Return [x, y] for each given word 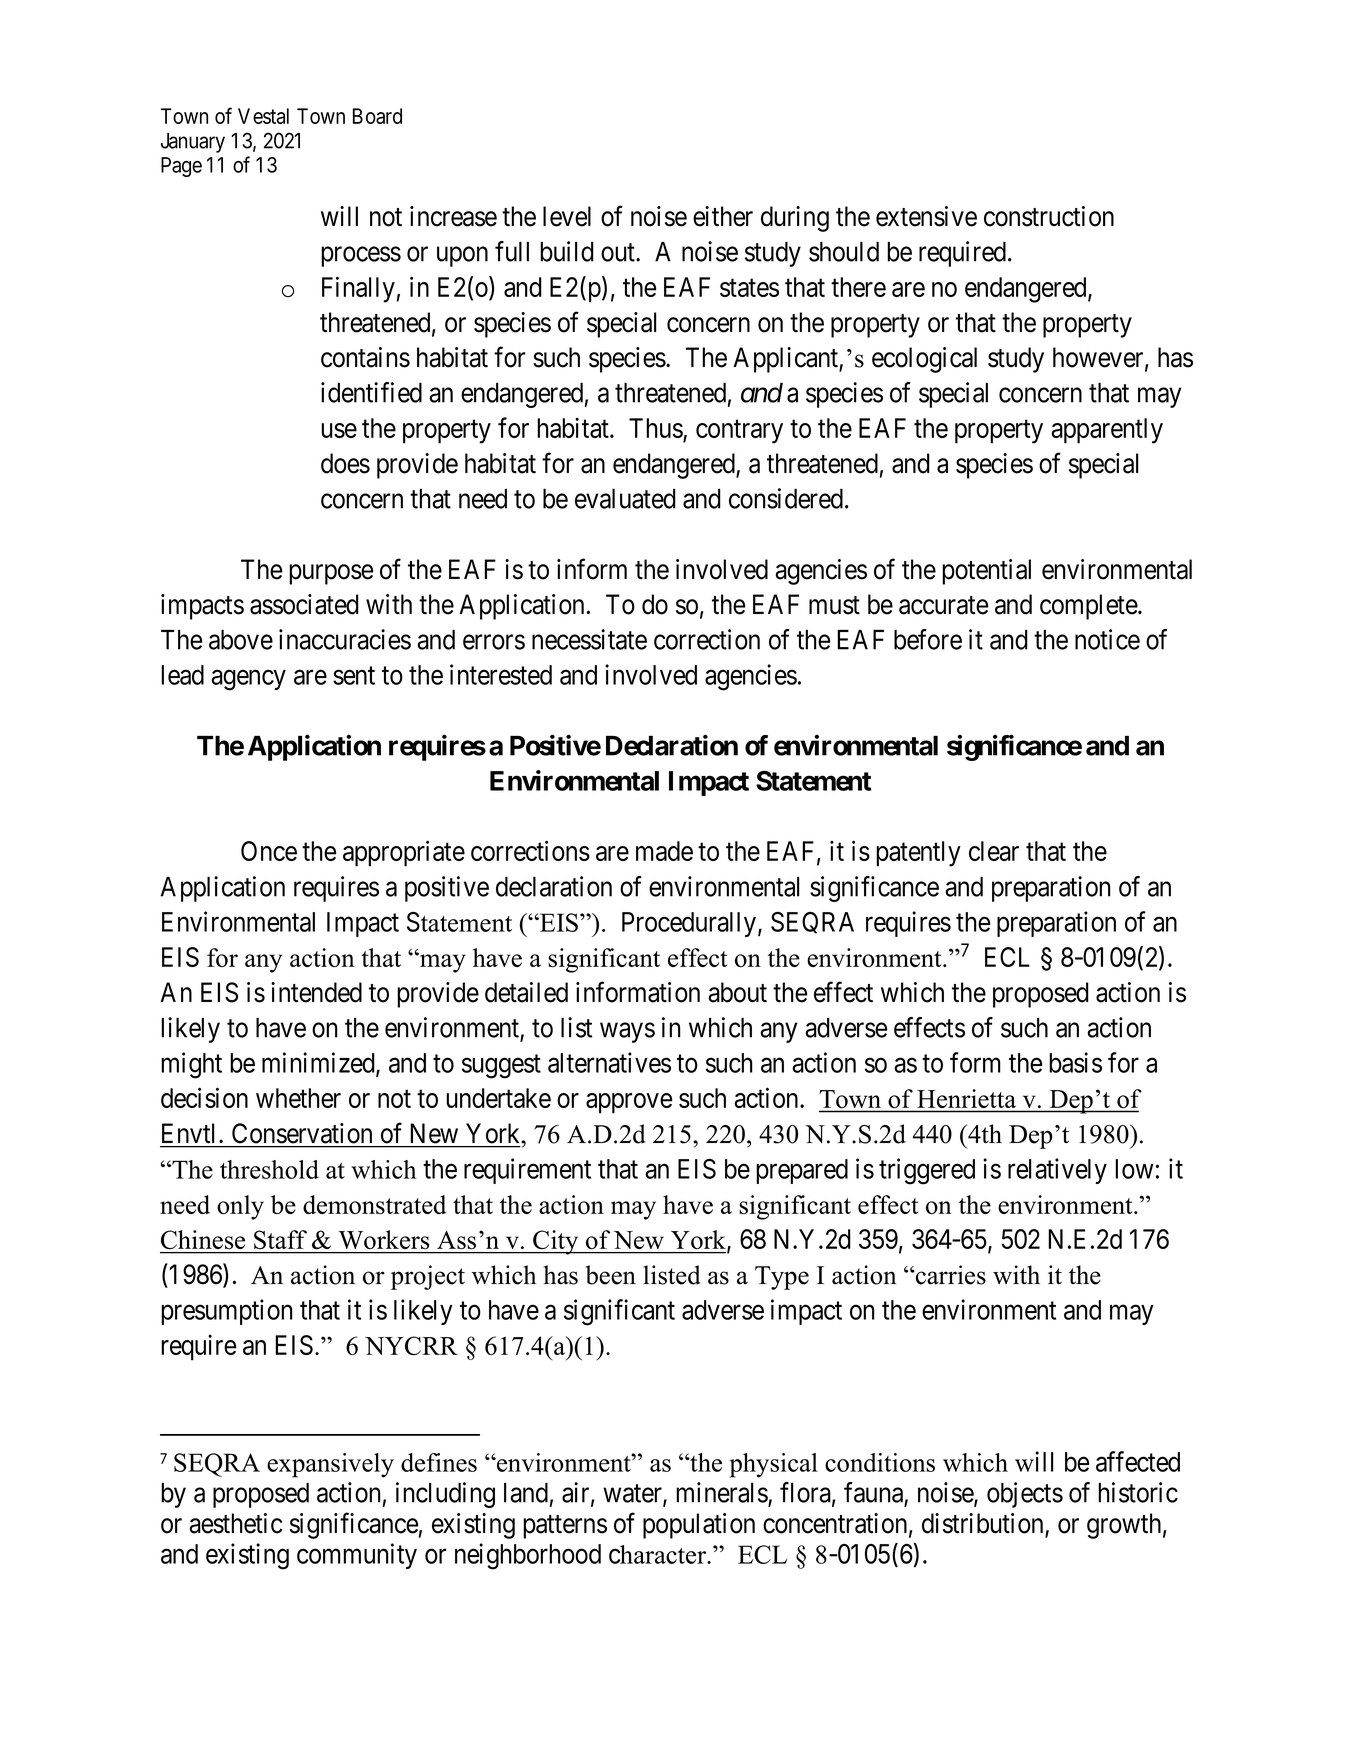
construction [1049, 216]
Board [377, 116]
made [664, 851]
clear [994, 851]
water [633, 1494]
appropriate [404, 853]
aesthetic [236, 1523]
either [723, 216]
